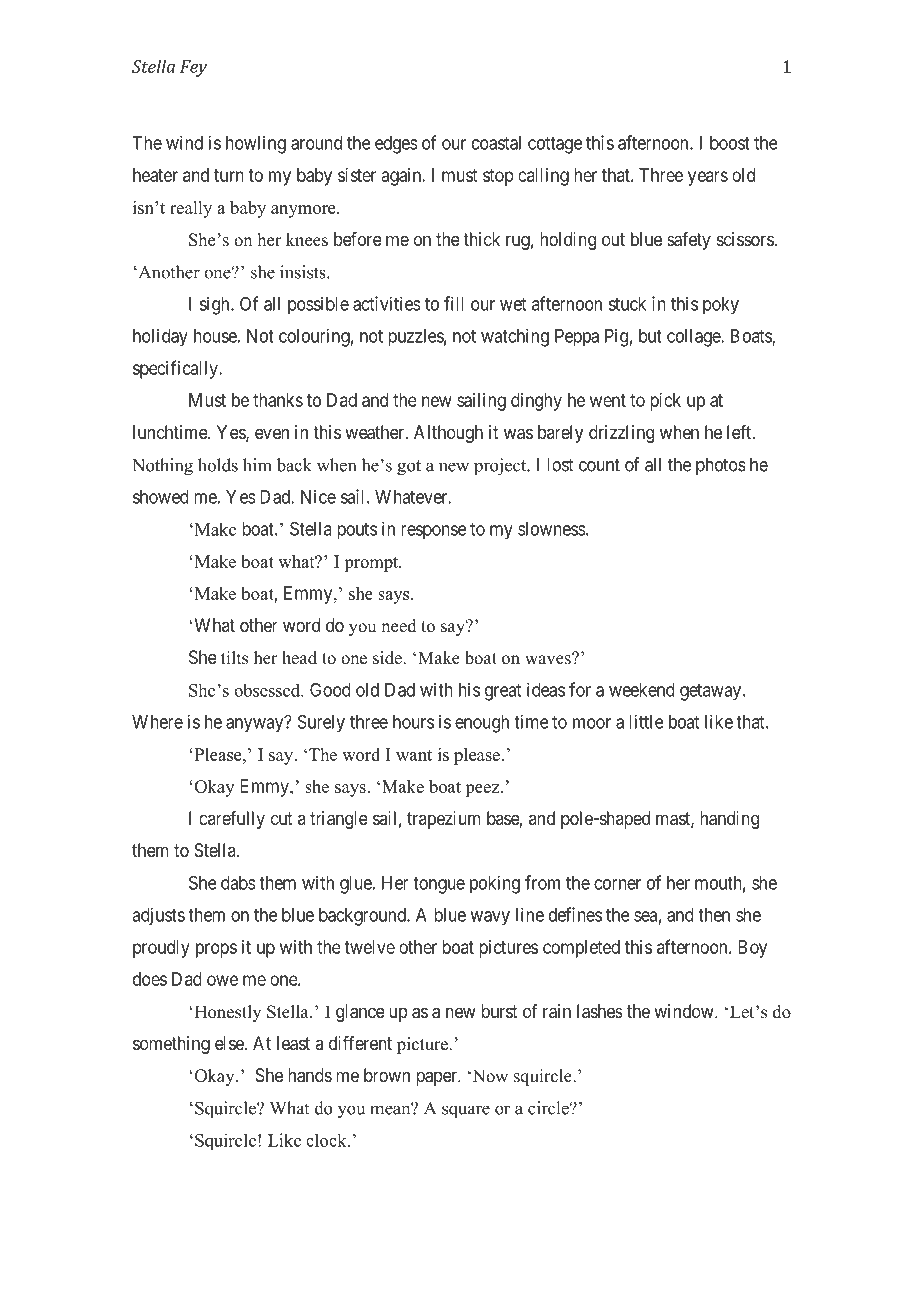  I want to click on Although, so click(448, 434).
